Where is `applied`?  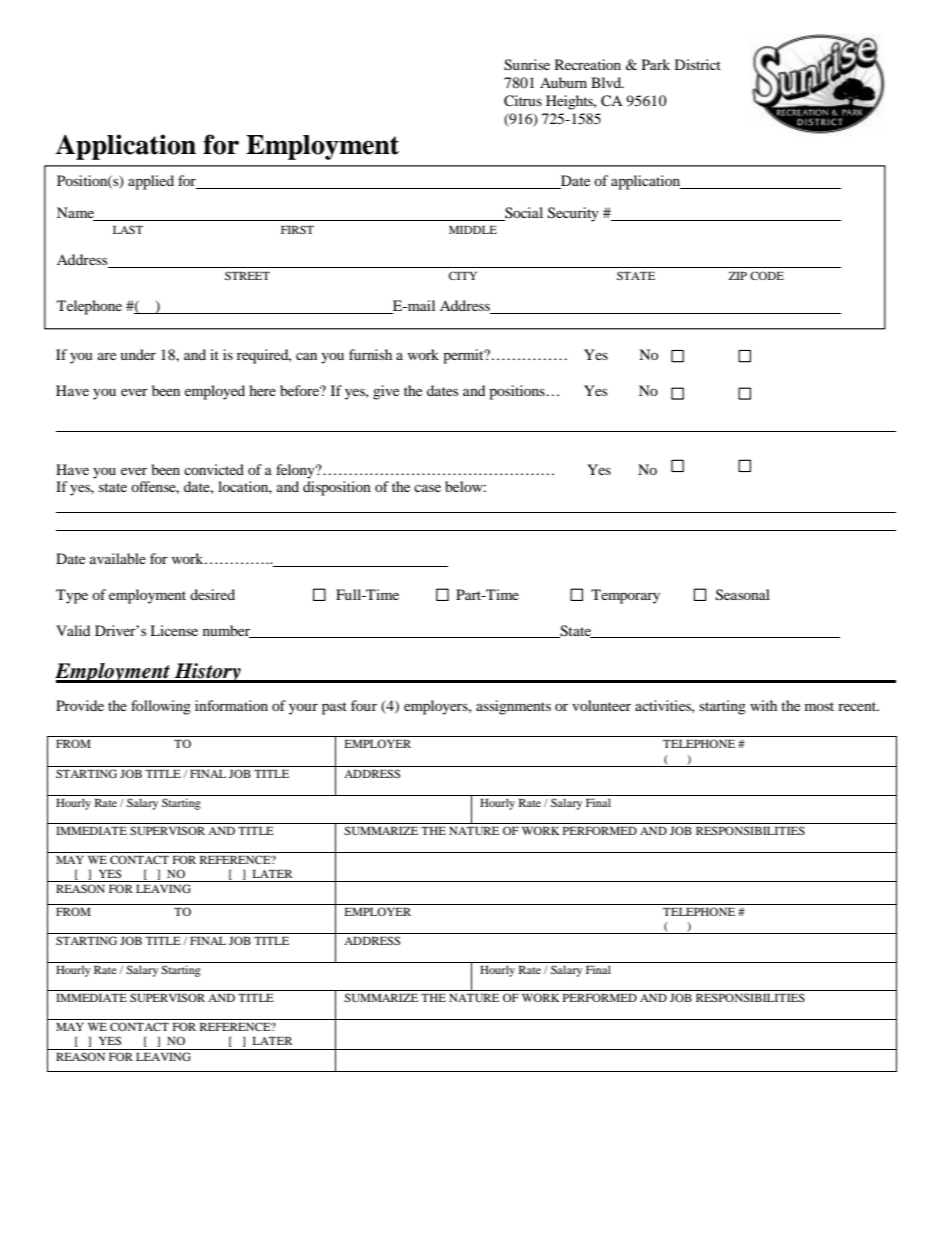
applied is located at coordinates (151, 182).
